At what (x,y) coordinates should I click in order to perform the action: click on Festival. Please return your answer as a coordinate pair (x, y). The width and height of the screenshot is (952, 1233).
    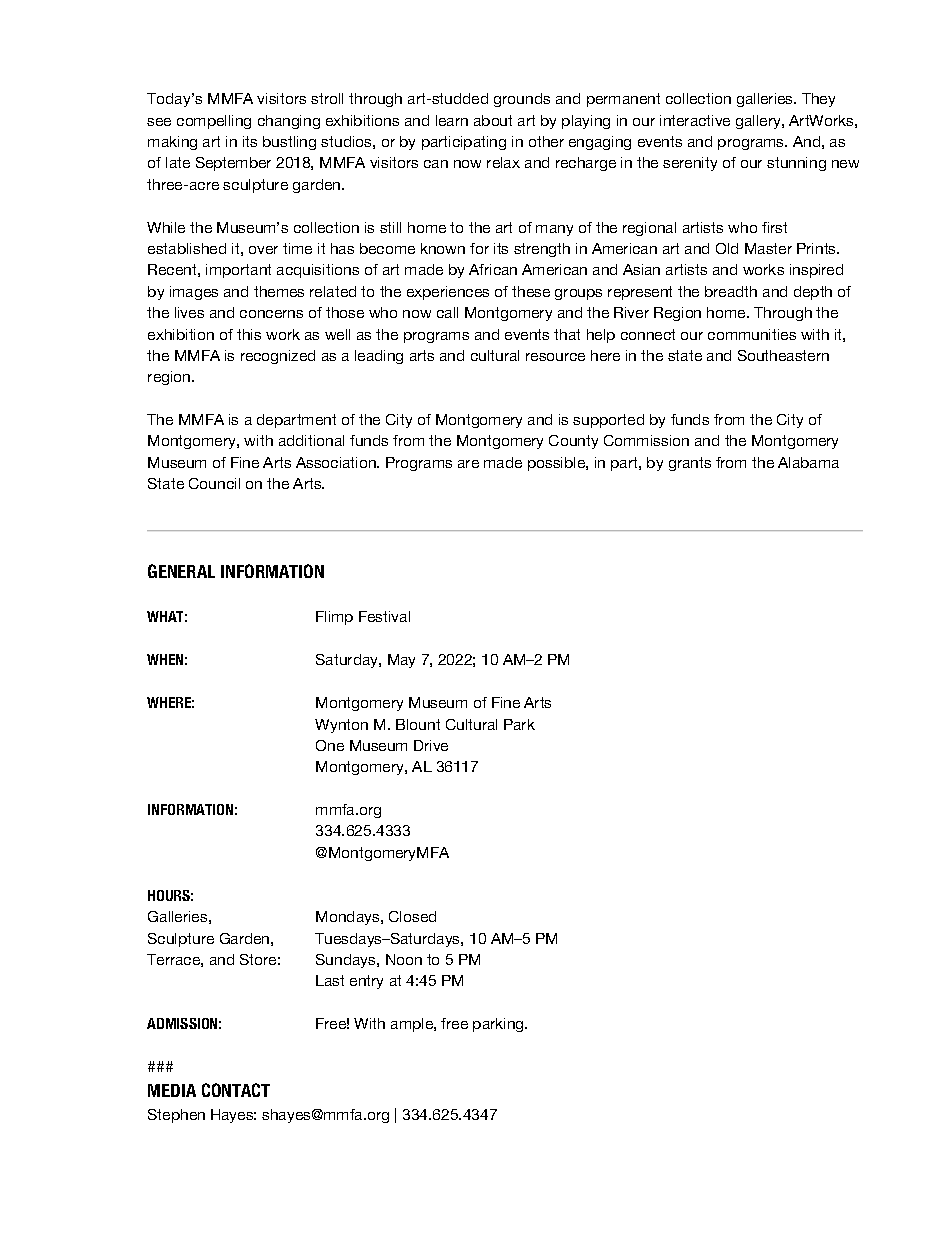
    Looking at the image, I should click on (384, 616).
